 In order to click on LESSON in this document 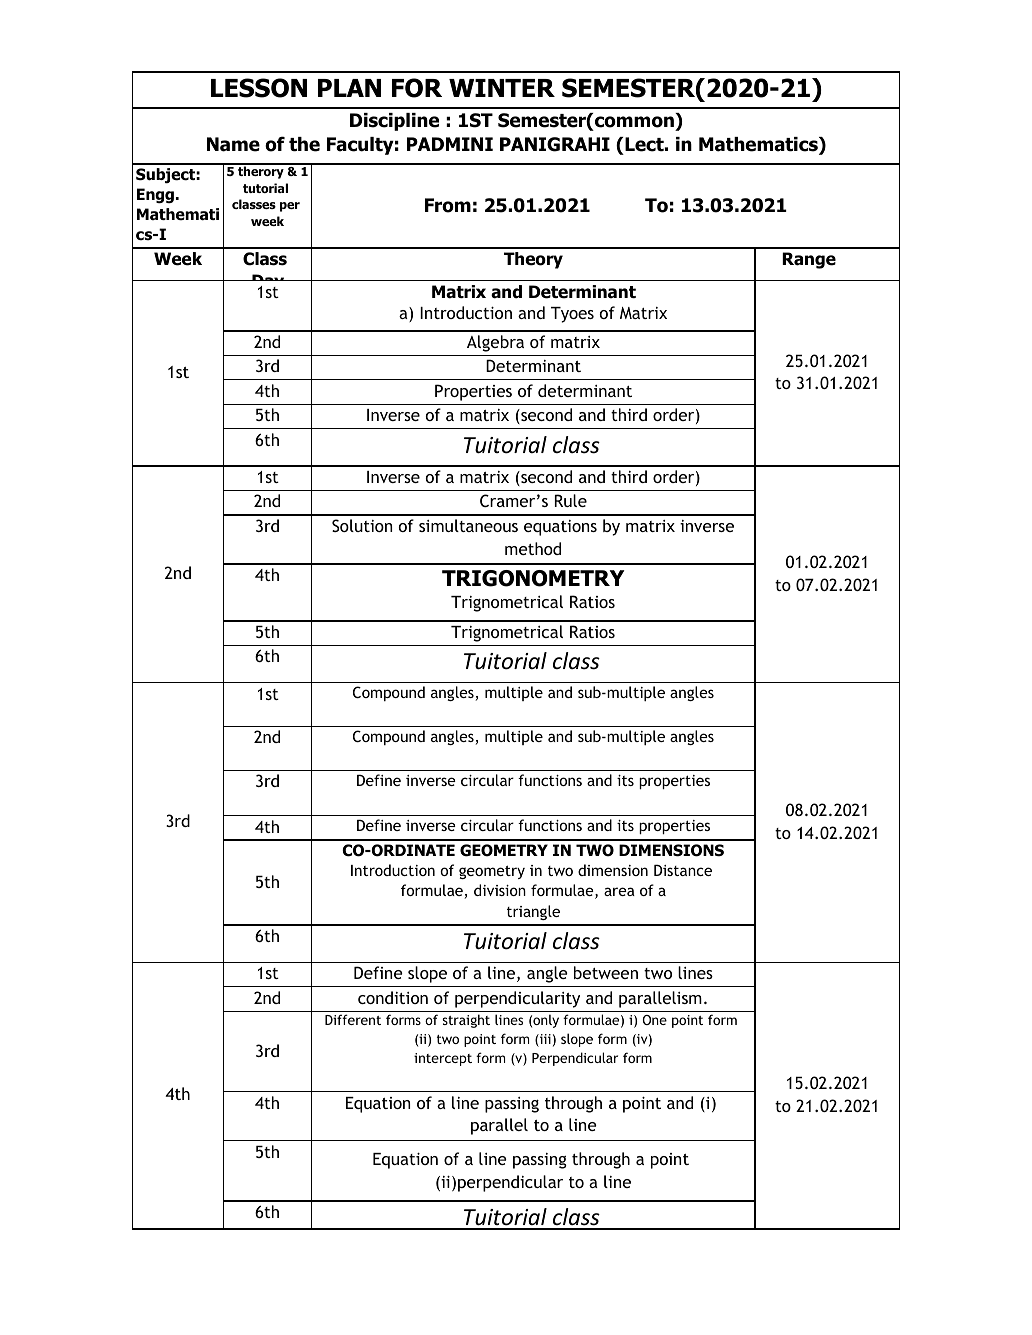, I will do `click(259, 88)`.
